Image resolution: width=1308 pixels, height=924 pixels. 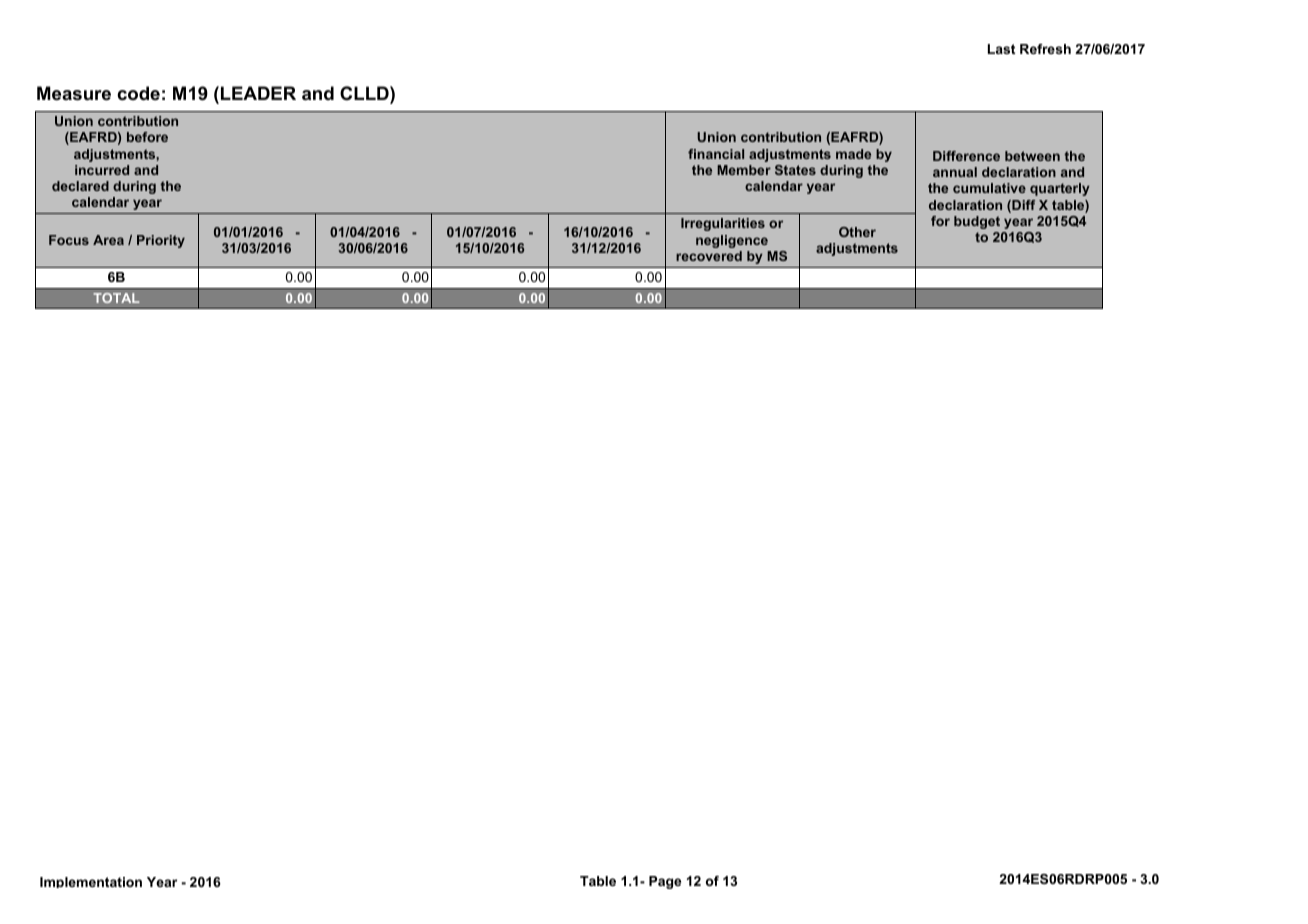 What do you see at coordinates (723, 224) in the document?
I see `Irregularities` at bounding box center [723, 224].
